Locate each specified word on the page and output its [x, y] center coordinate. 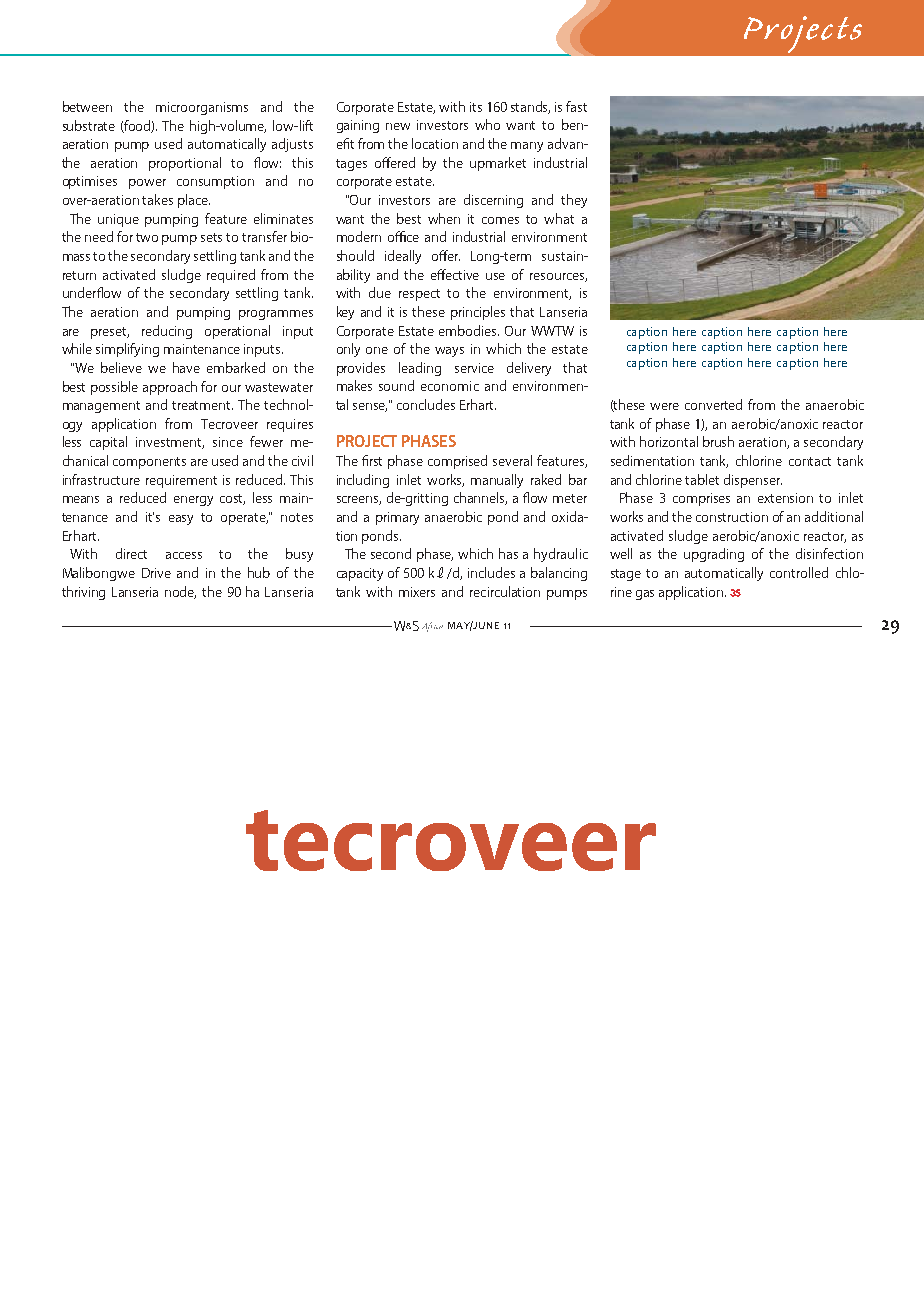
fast [576, 106]
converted [713, 404]
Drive [156, 573]
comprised [457, 462]
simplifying [127, 350]
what [559, 218]
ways [449, 352]
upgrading [714, 555]
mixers [417, 592]
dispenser [753, 481]
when [444, 218]
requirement [181, 481]
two [147, 237]
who [487, 124]
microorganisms [202, 108]
